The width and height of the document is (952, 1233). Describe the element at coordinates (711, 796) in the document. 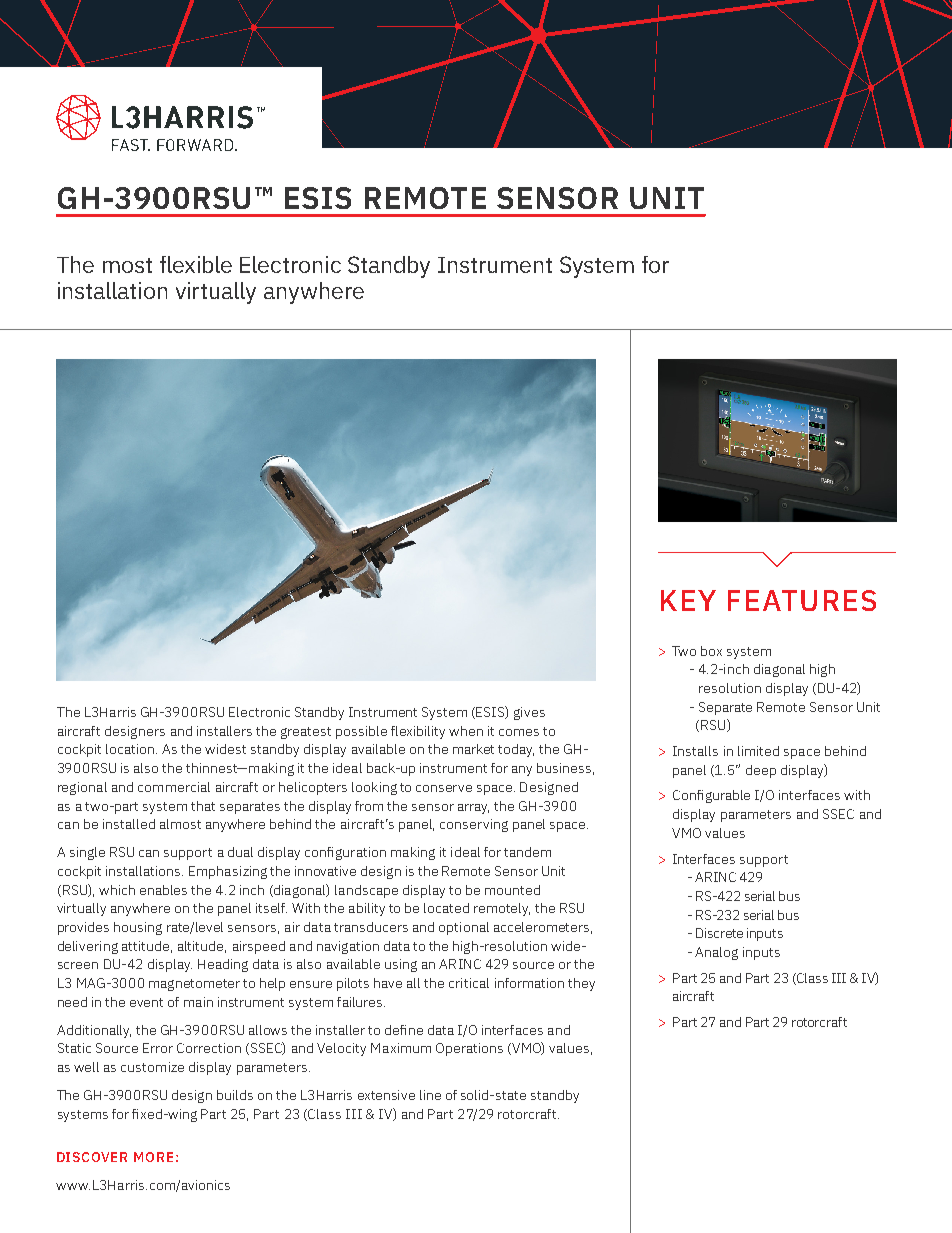

I see `Configurable` at that location.
